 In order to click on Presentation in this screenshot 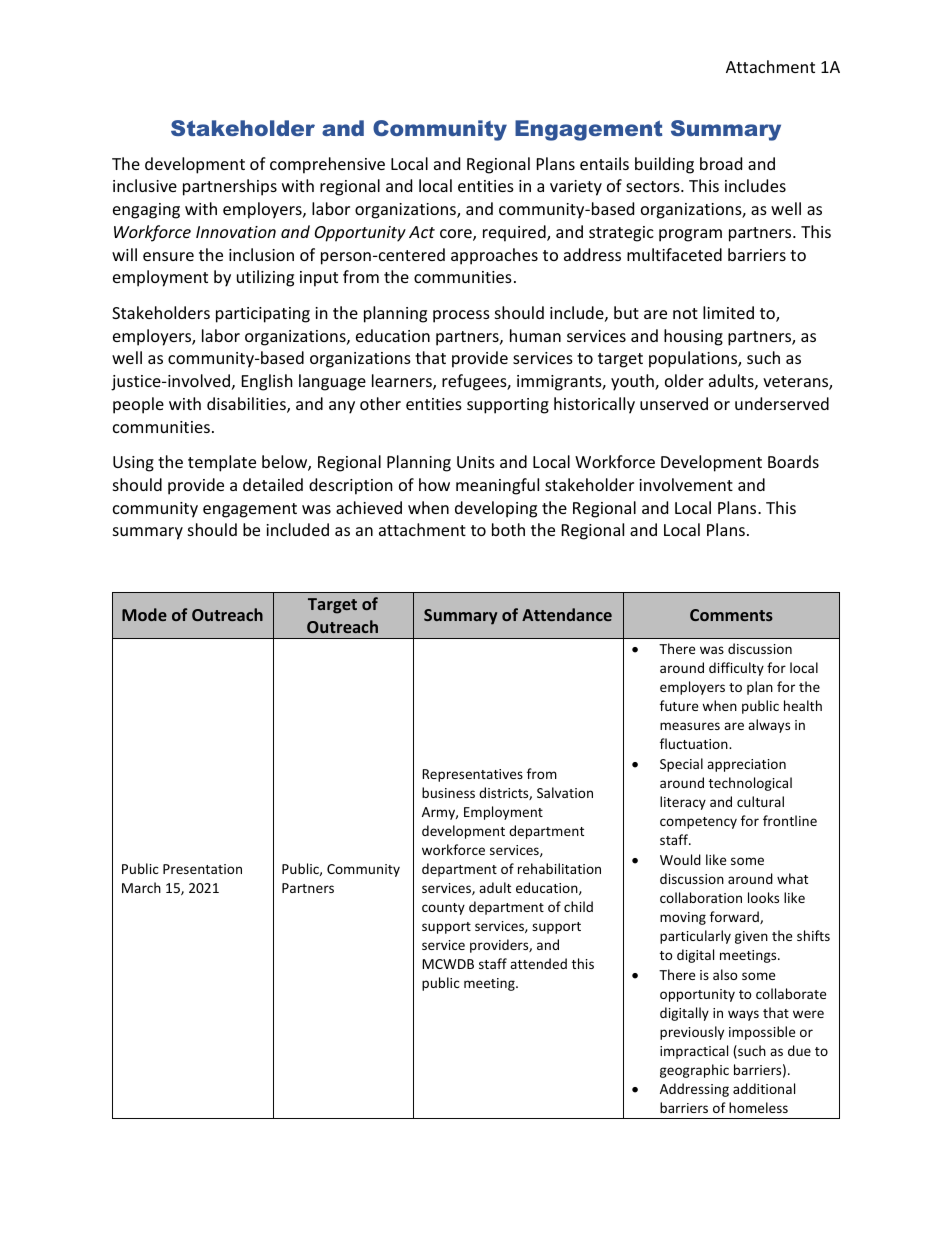, I will do `click(202, 869)`.
